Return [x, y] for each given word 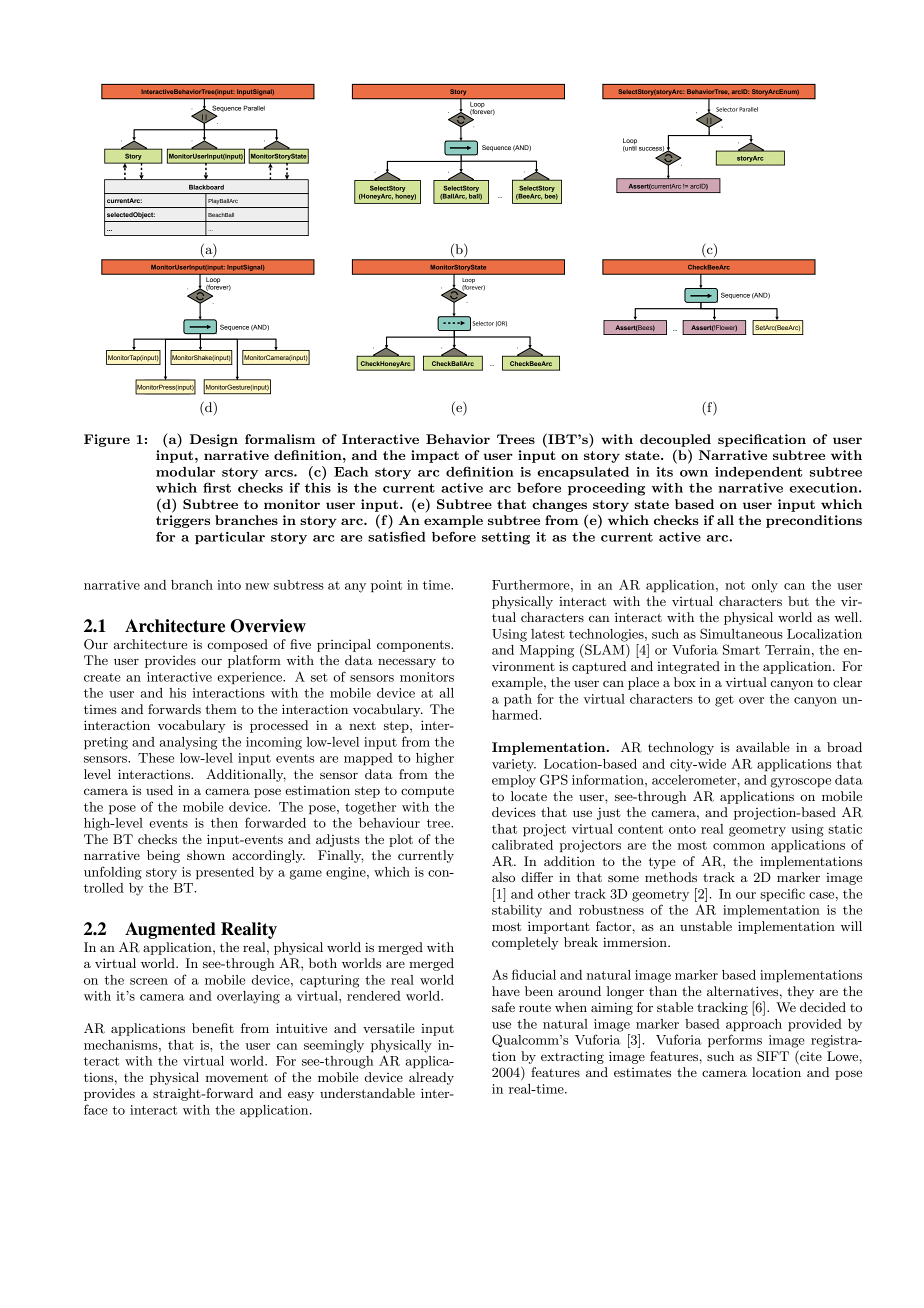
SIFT [773, 1056]
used [159, 790]
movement [237, 1077]
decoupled [675, 440]
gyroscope [800, 783]
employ [514, 781]
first [217, 487]
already [431, 1078]
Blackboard [206, 187]
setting [506, 538]
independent [758, 473]
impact [435, 456]
